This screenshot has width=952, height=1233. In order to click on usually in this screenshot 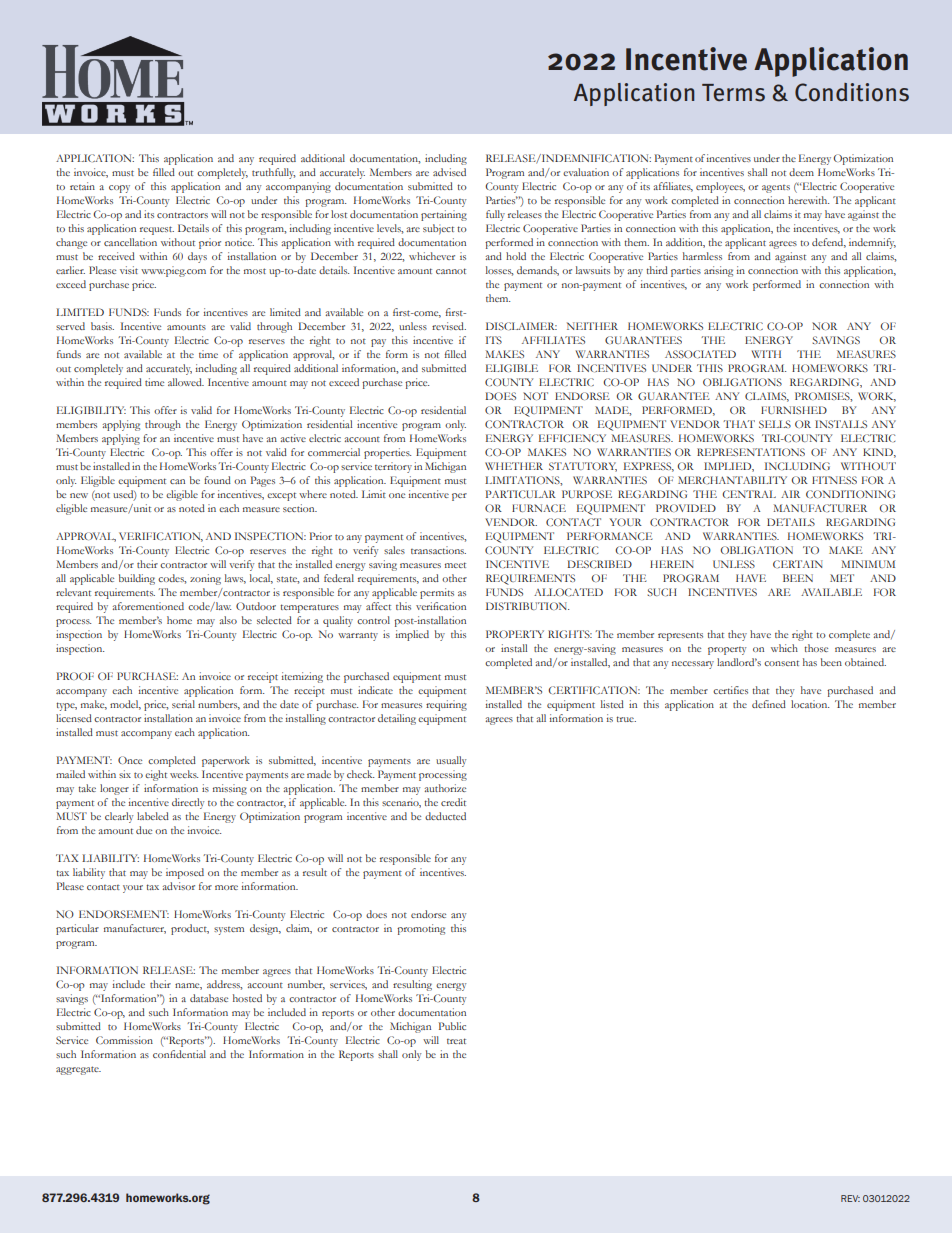, I will do `click(451, 761)`.
